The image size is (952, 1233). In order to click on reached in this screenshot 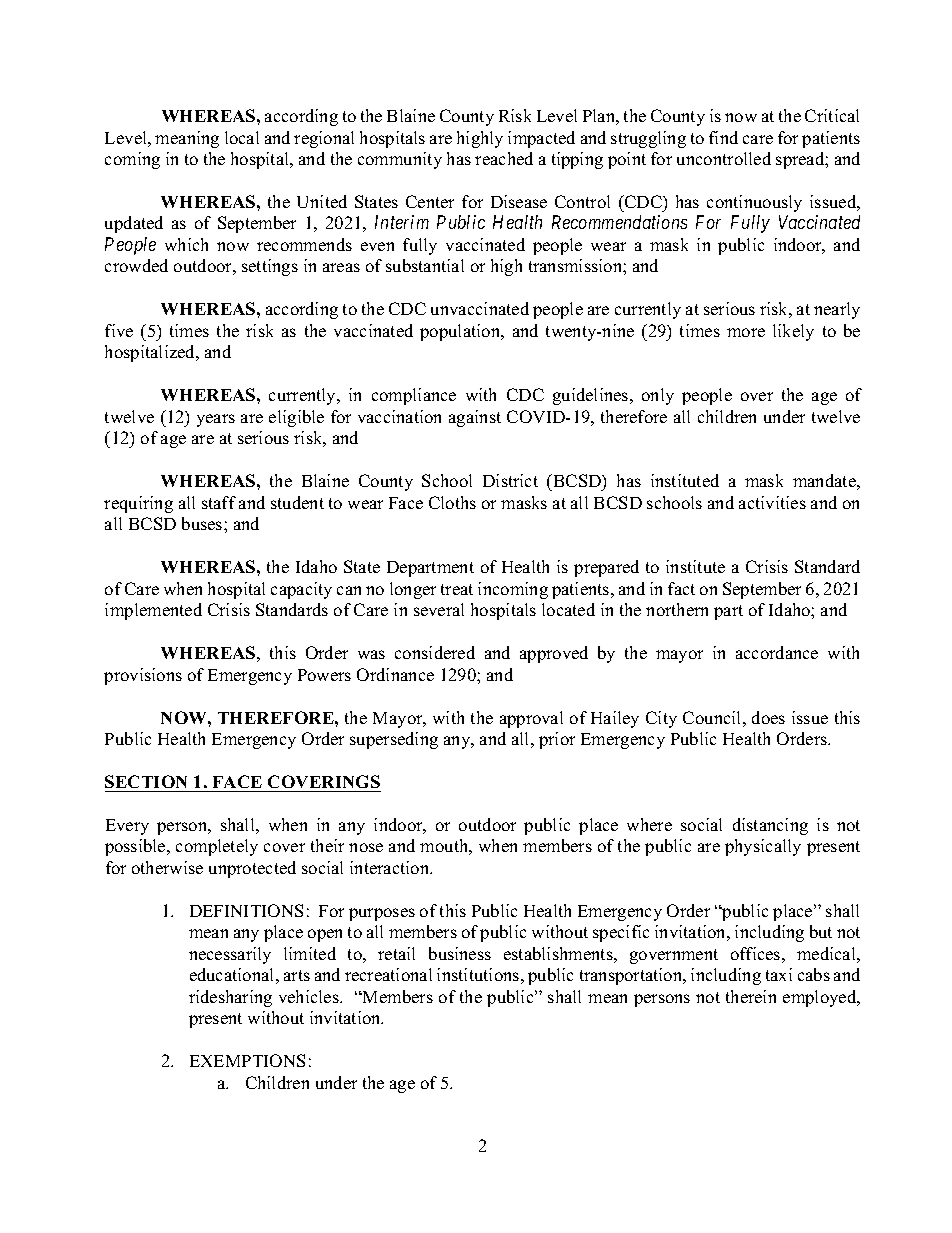, I will do `click(504, 158)`.
